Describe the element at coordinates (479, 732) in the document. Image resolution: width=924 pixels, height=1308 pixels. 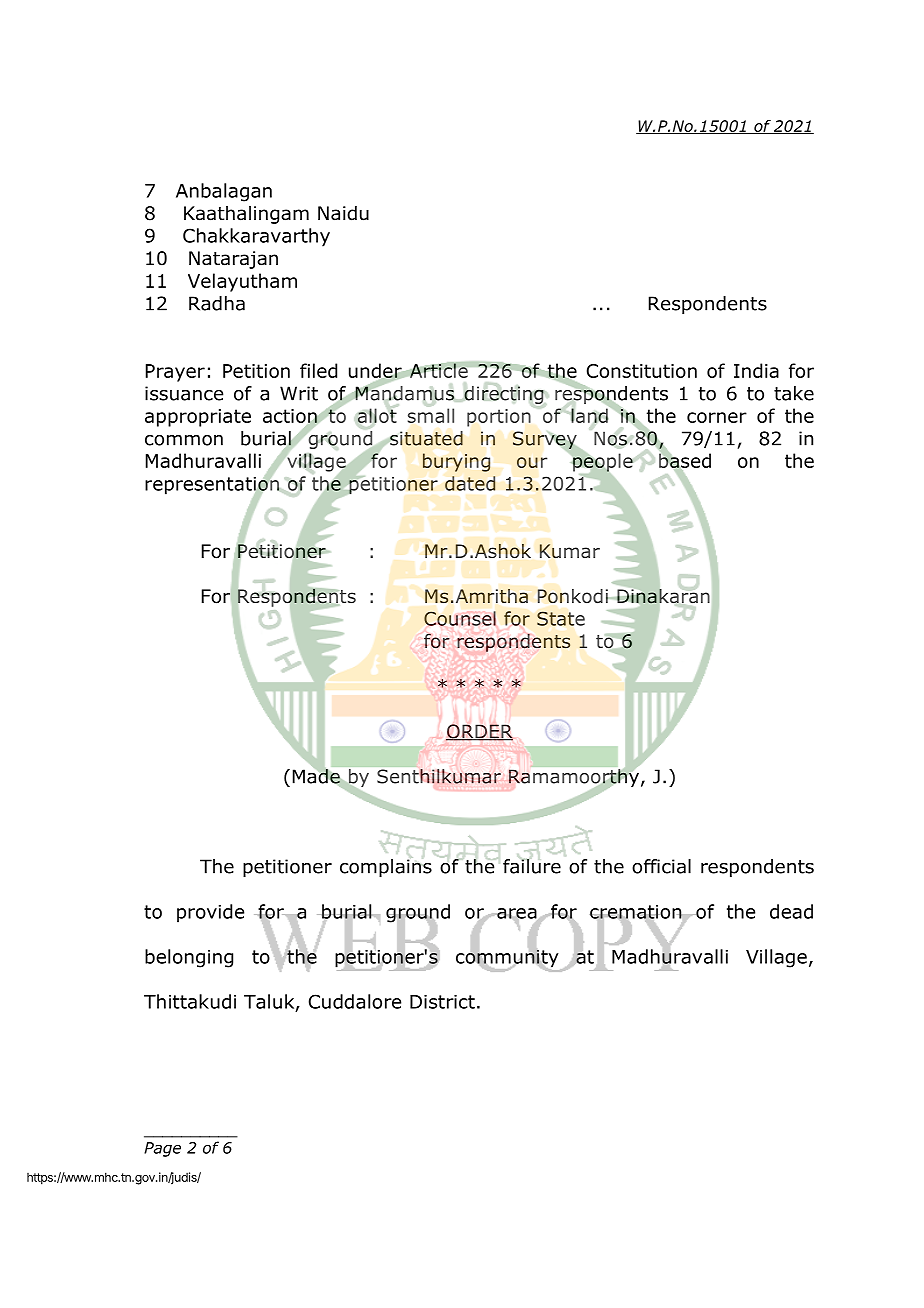
I see `ORDER` at that location.
